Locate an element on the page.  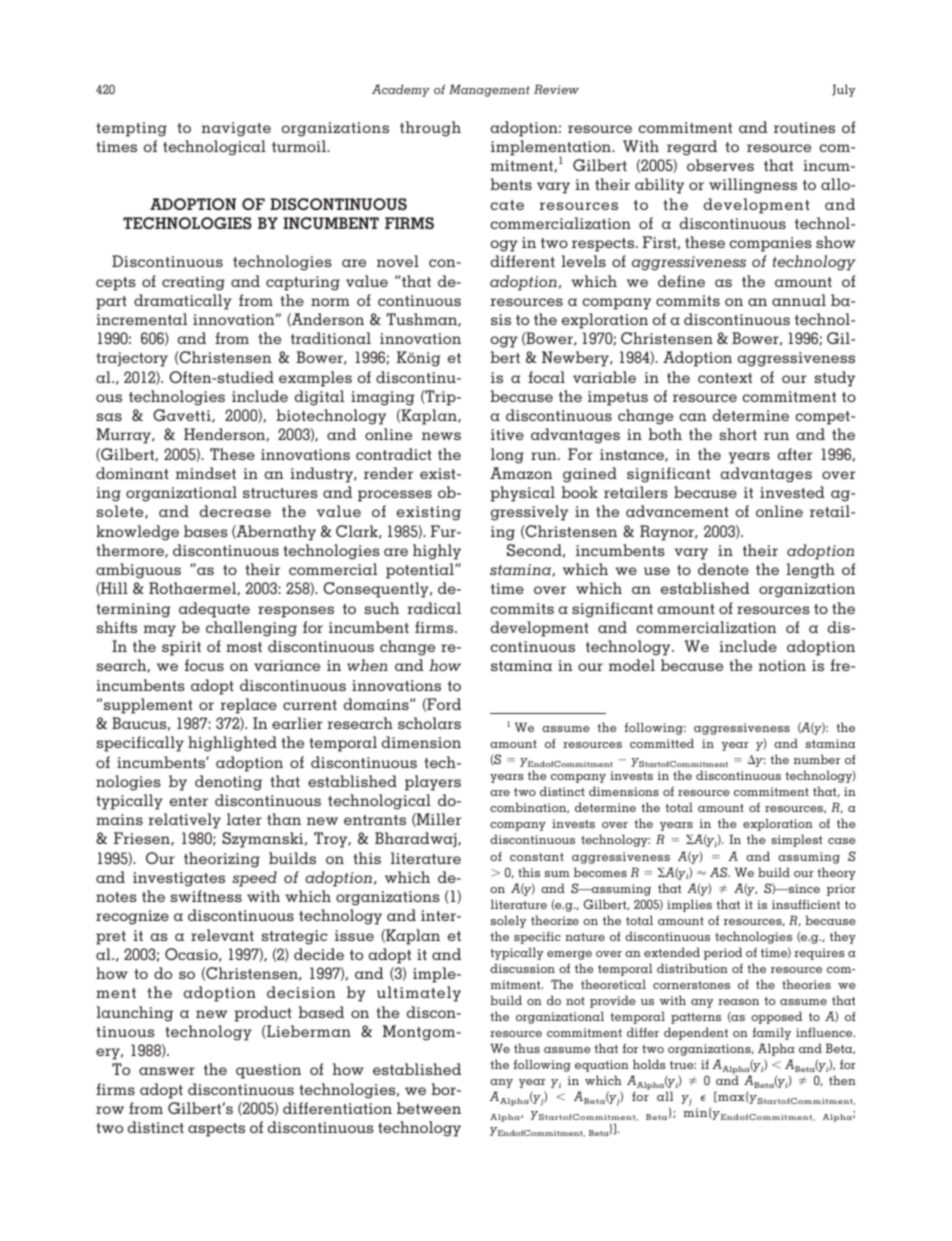
routines is located at coordinates (804, 127).
